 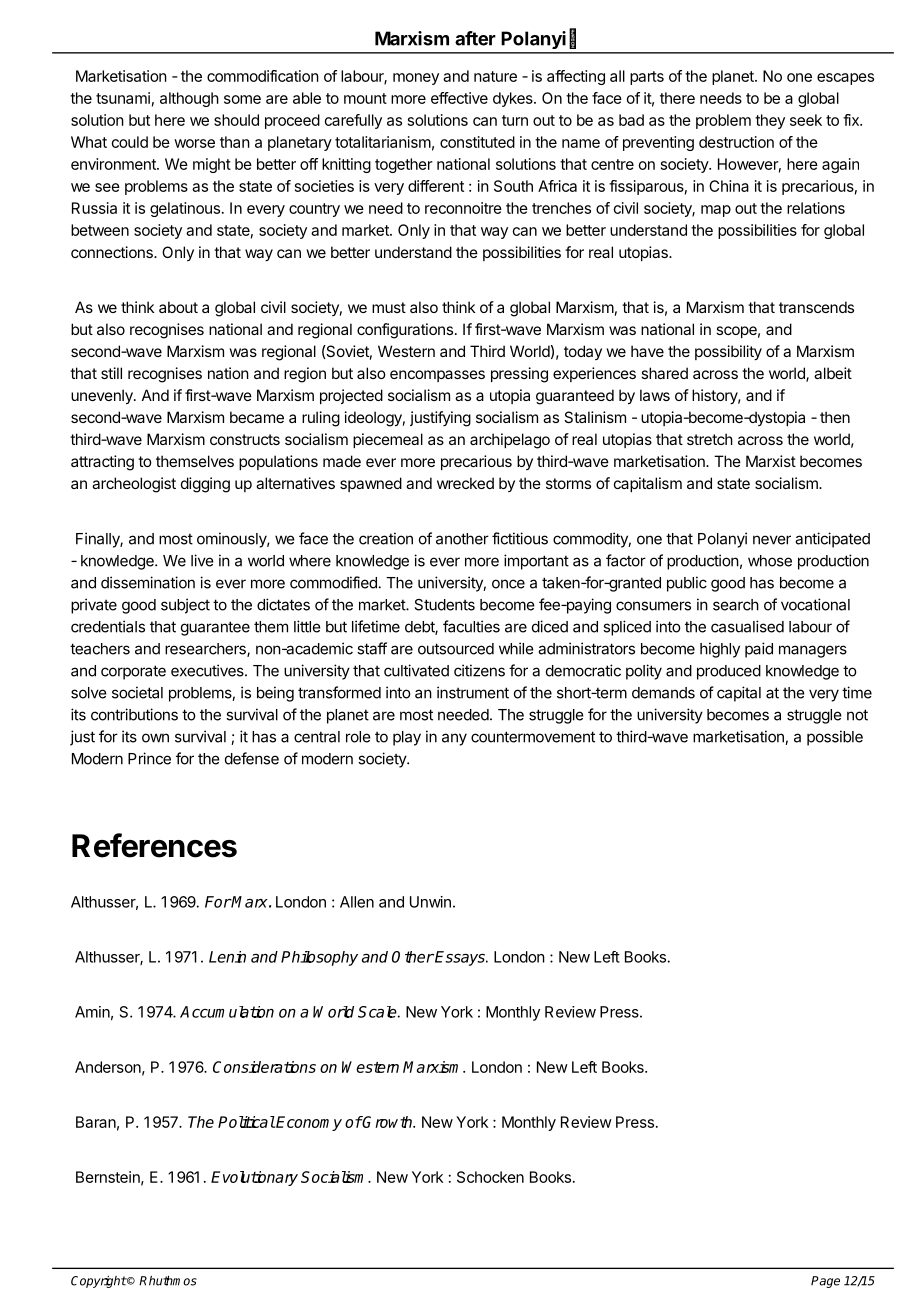 What do you see at coordinates (437, 376) in the screenshot?
I see `encompasses` at bounding box center [437, 376].
